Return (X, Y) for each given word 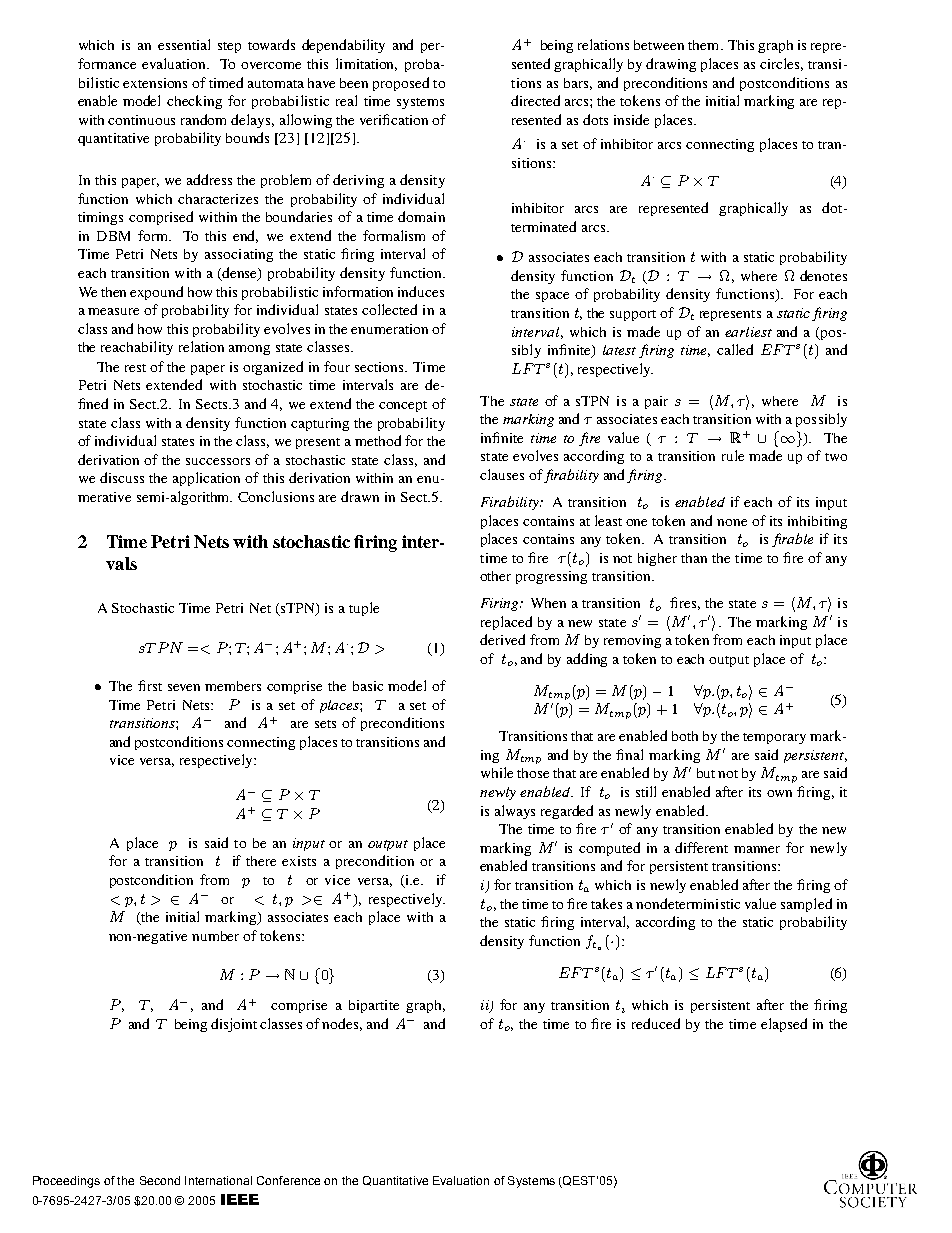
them (705, 45)
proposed (401, 84)
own (779, 793)
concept (403, 406)
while (497, 772)
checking (194, 102)
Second (160, 1180)
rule (733, 455)
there (261, 861)
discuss (122, 477)
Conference (288, 1180)
